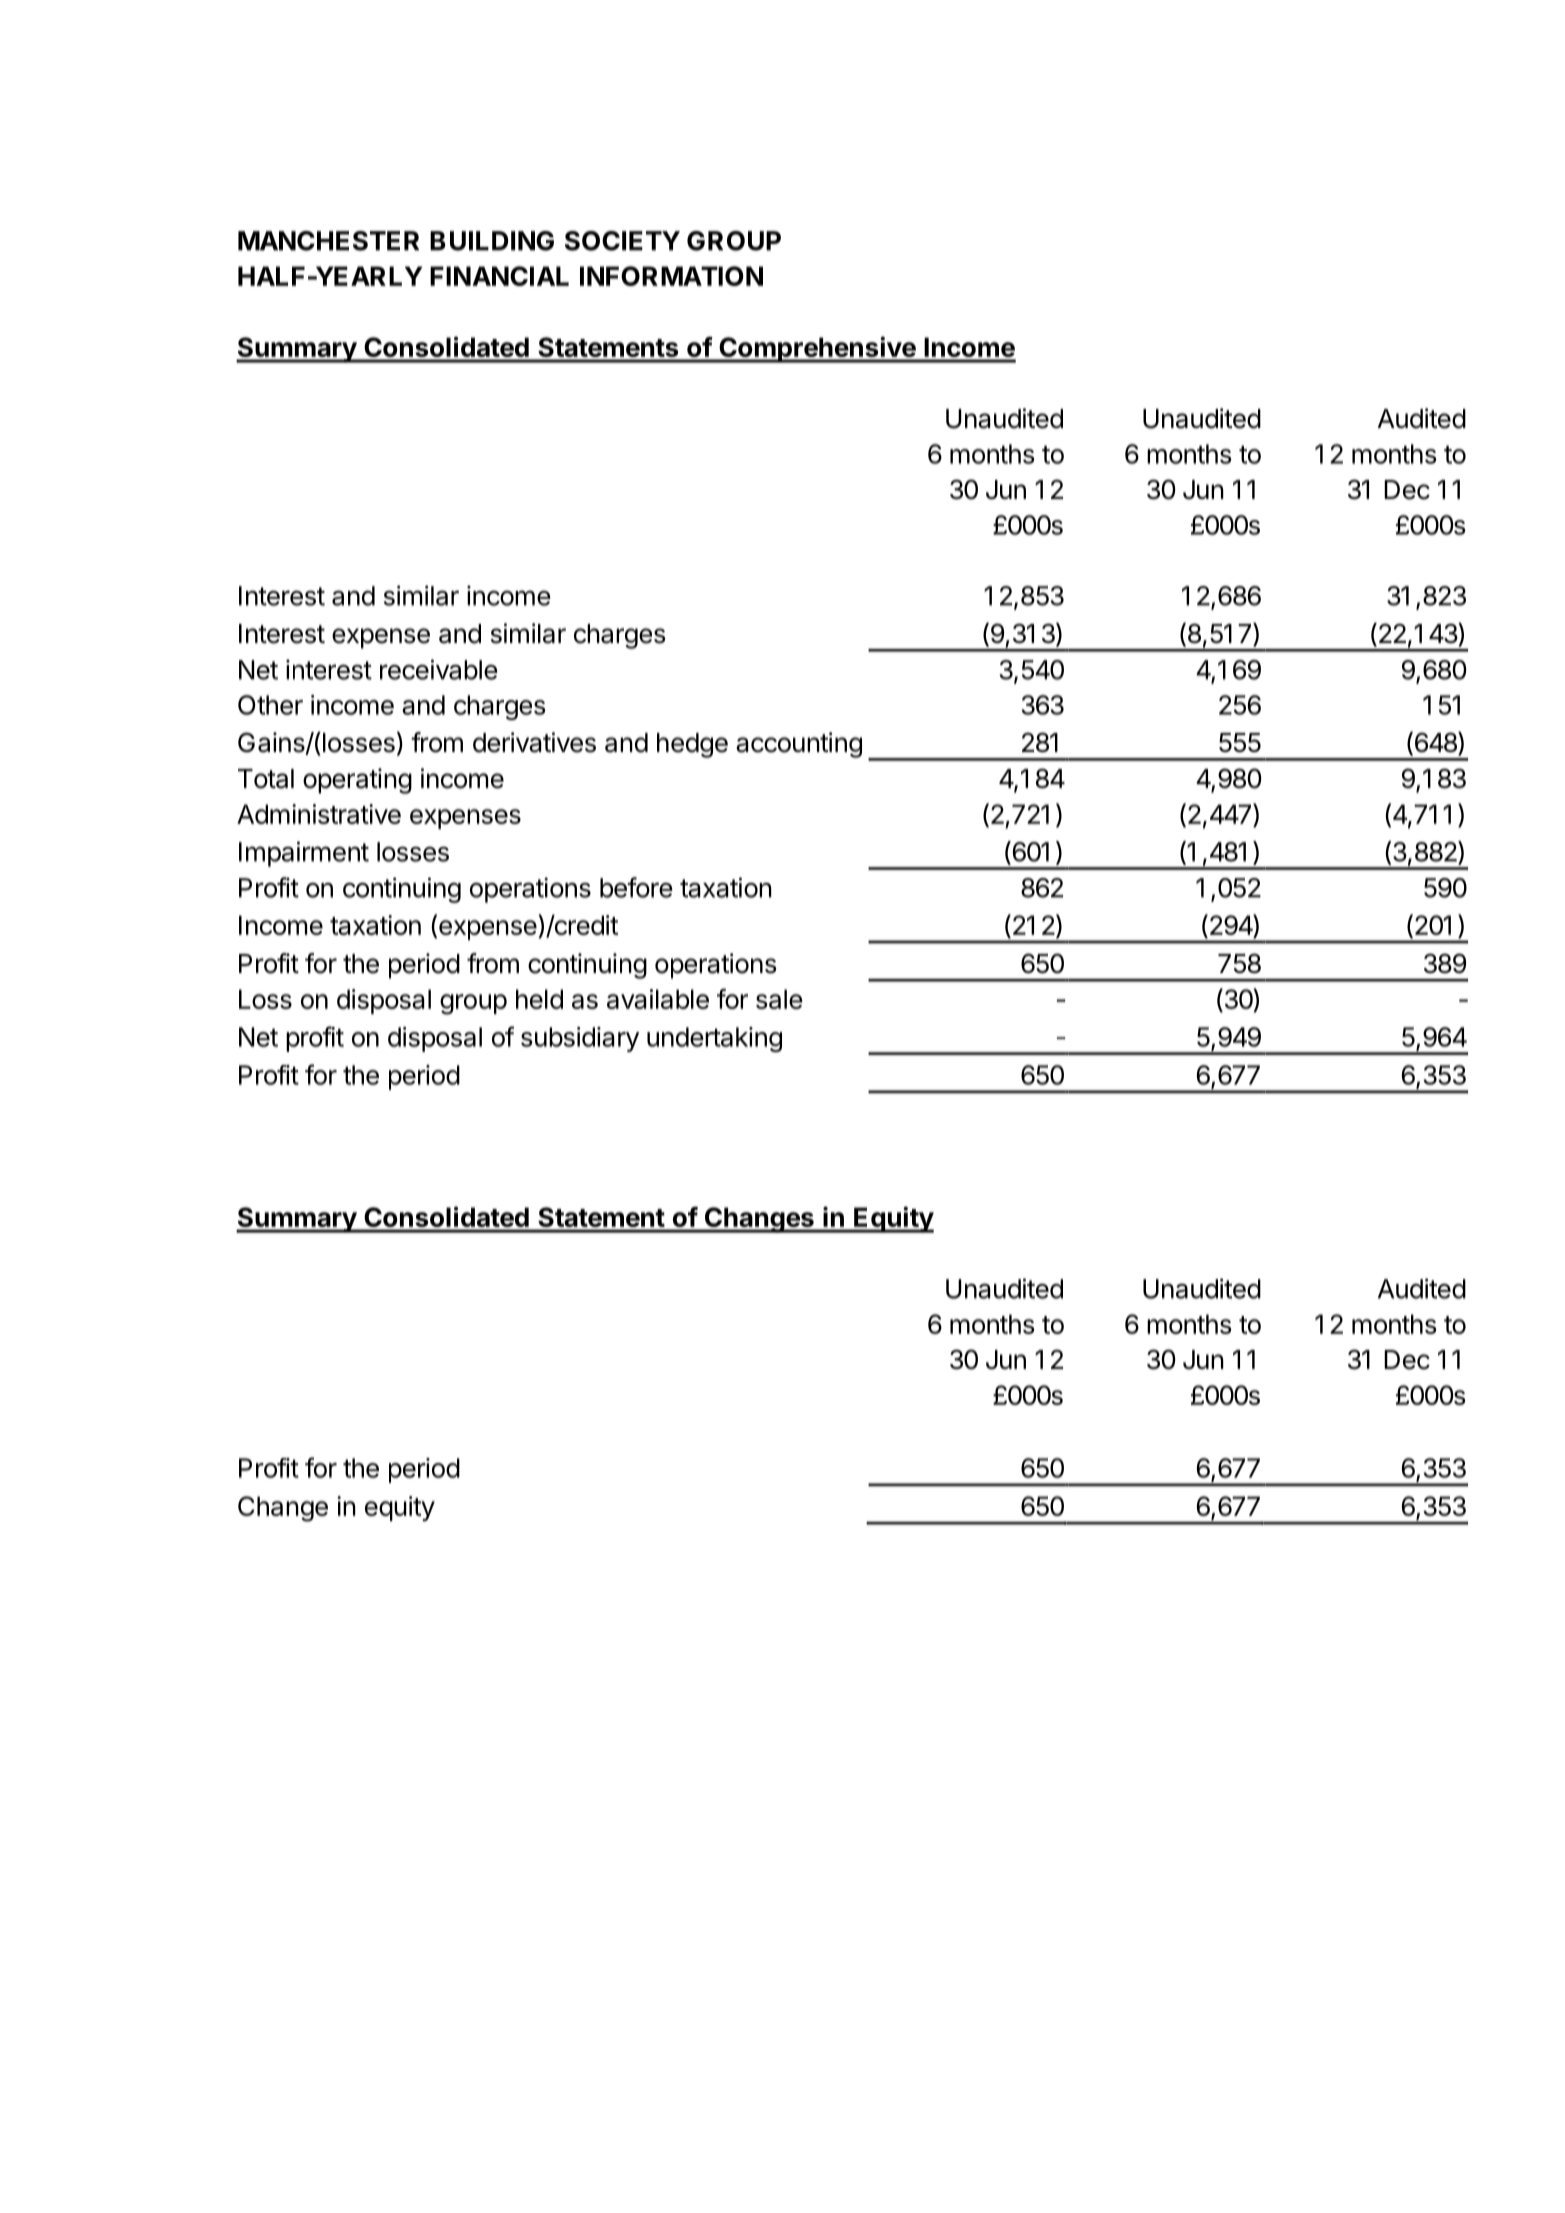 This document has height=2213, width=1565. What do you see at coordinates (539, 999) in the document?
I see `held` at bounding box center [539, 999].
